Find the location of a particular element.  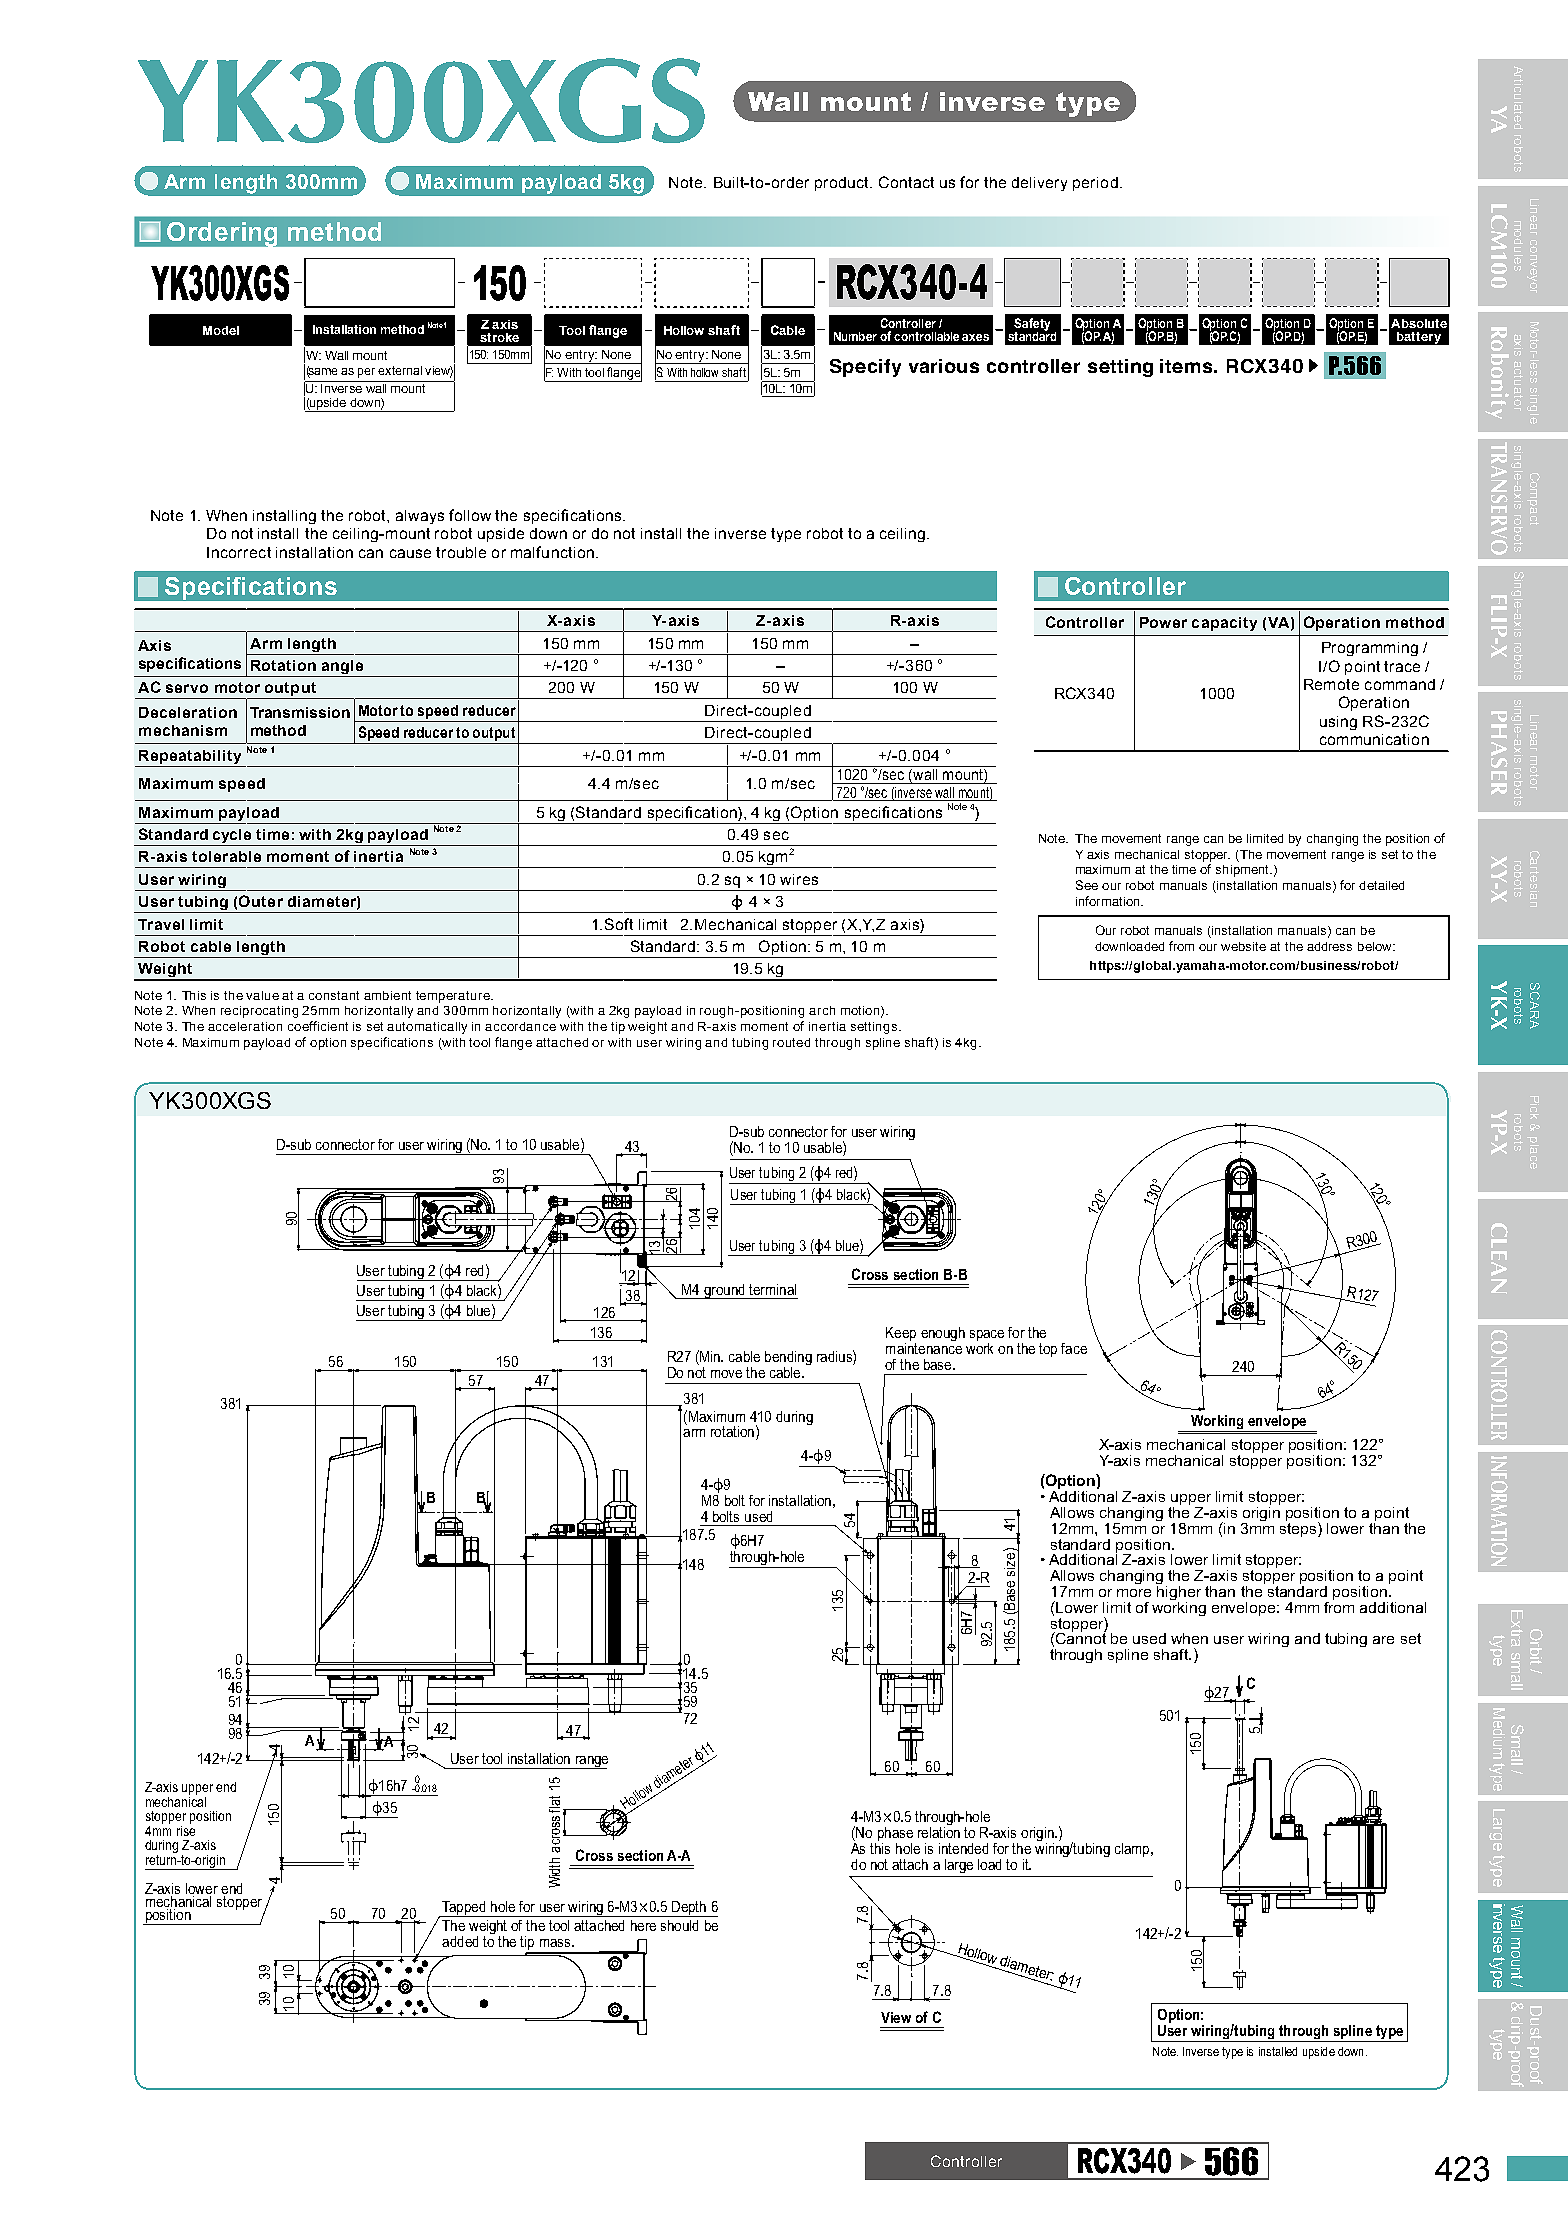

Model is located at coordinates (221, 330).
